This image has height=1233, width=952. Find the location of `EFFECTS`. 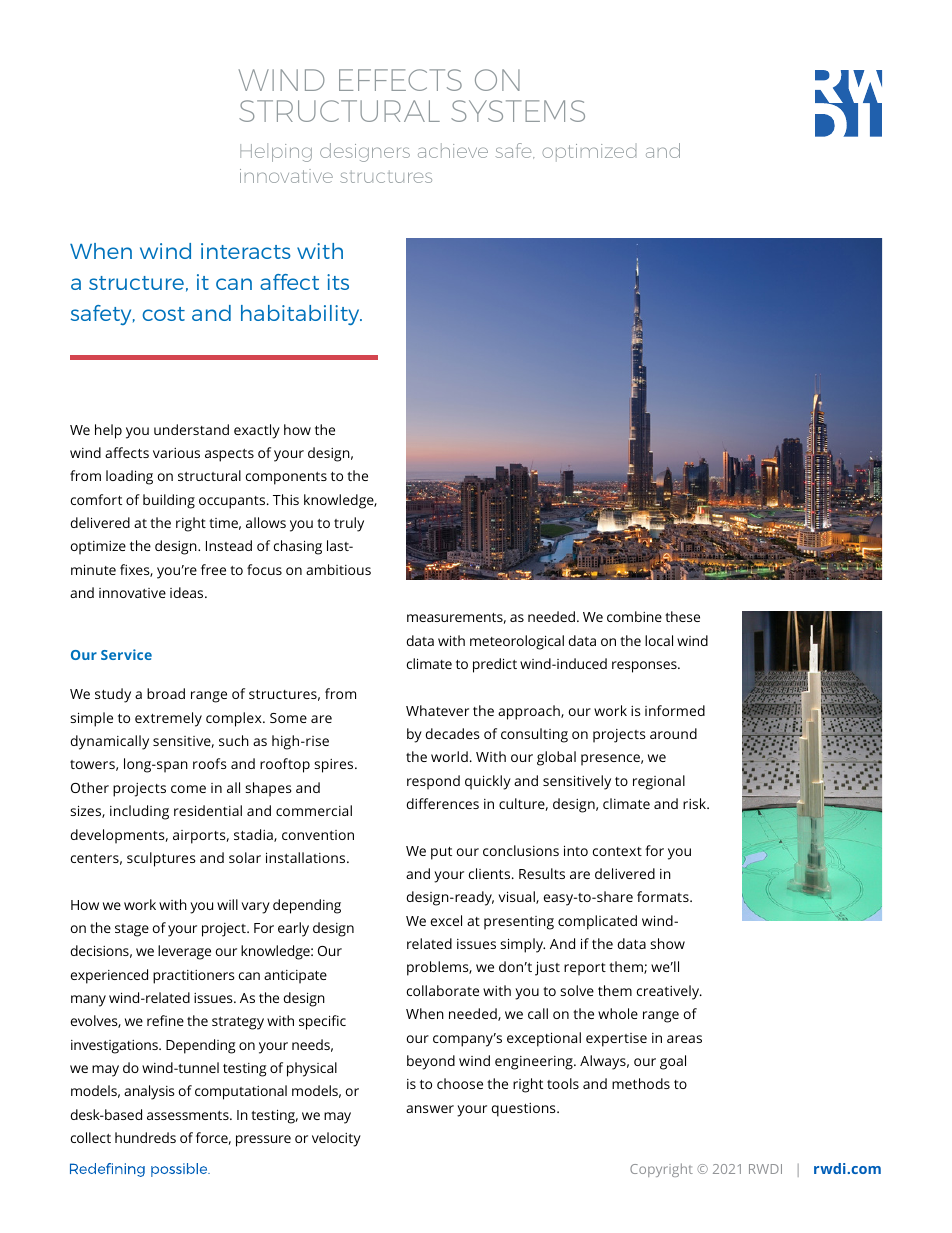

EFFECTS is located at coordinates (400, 80).
